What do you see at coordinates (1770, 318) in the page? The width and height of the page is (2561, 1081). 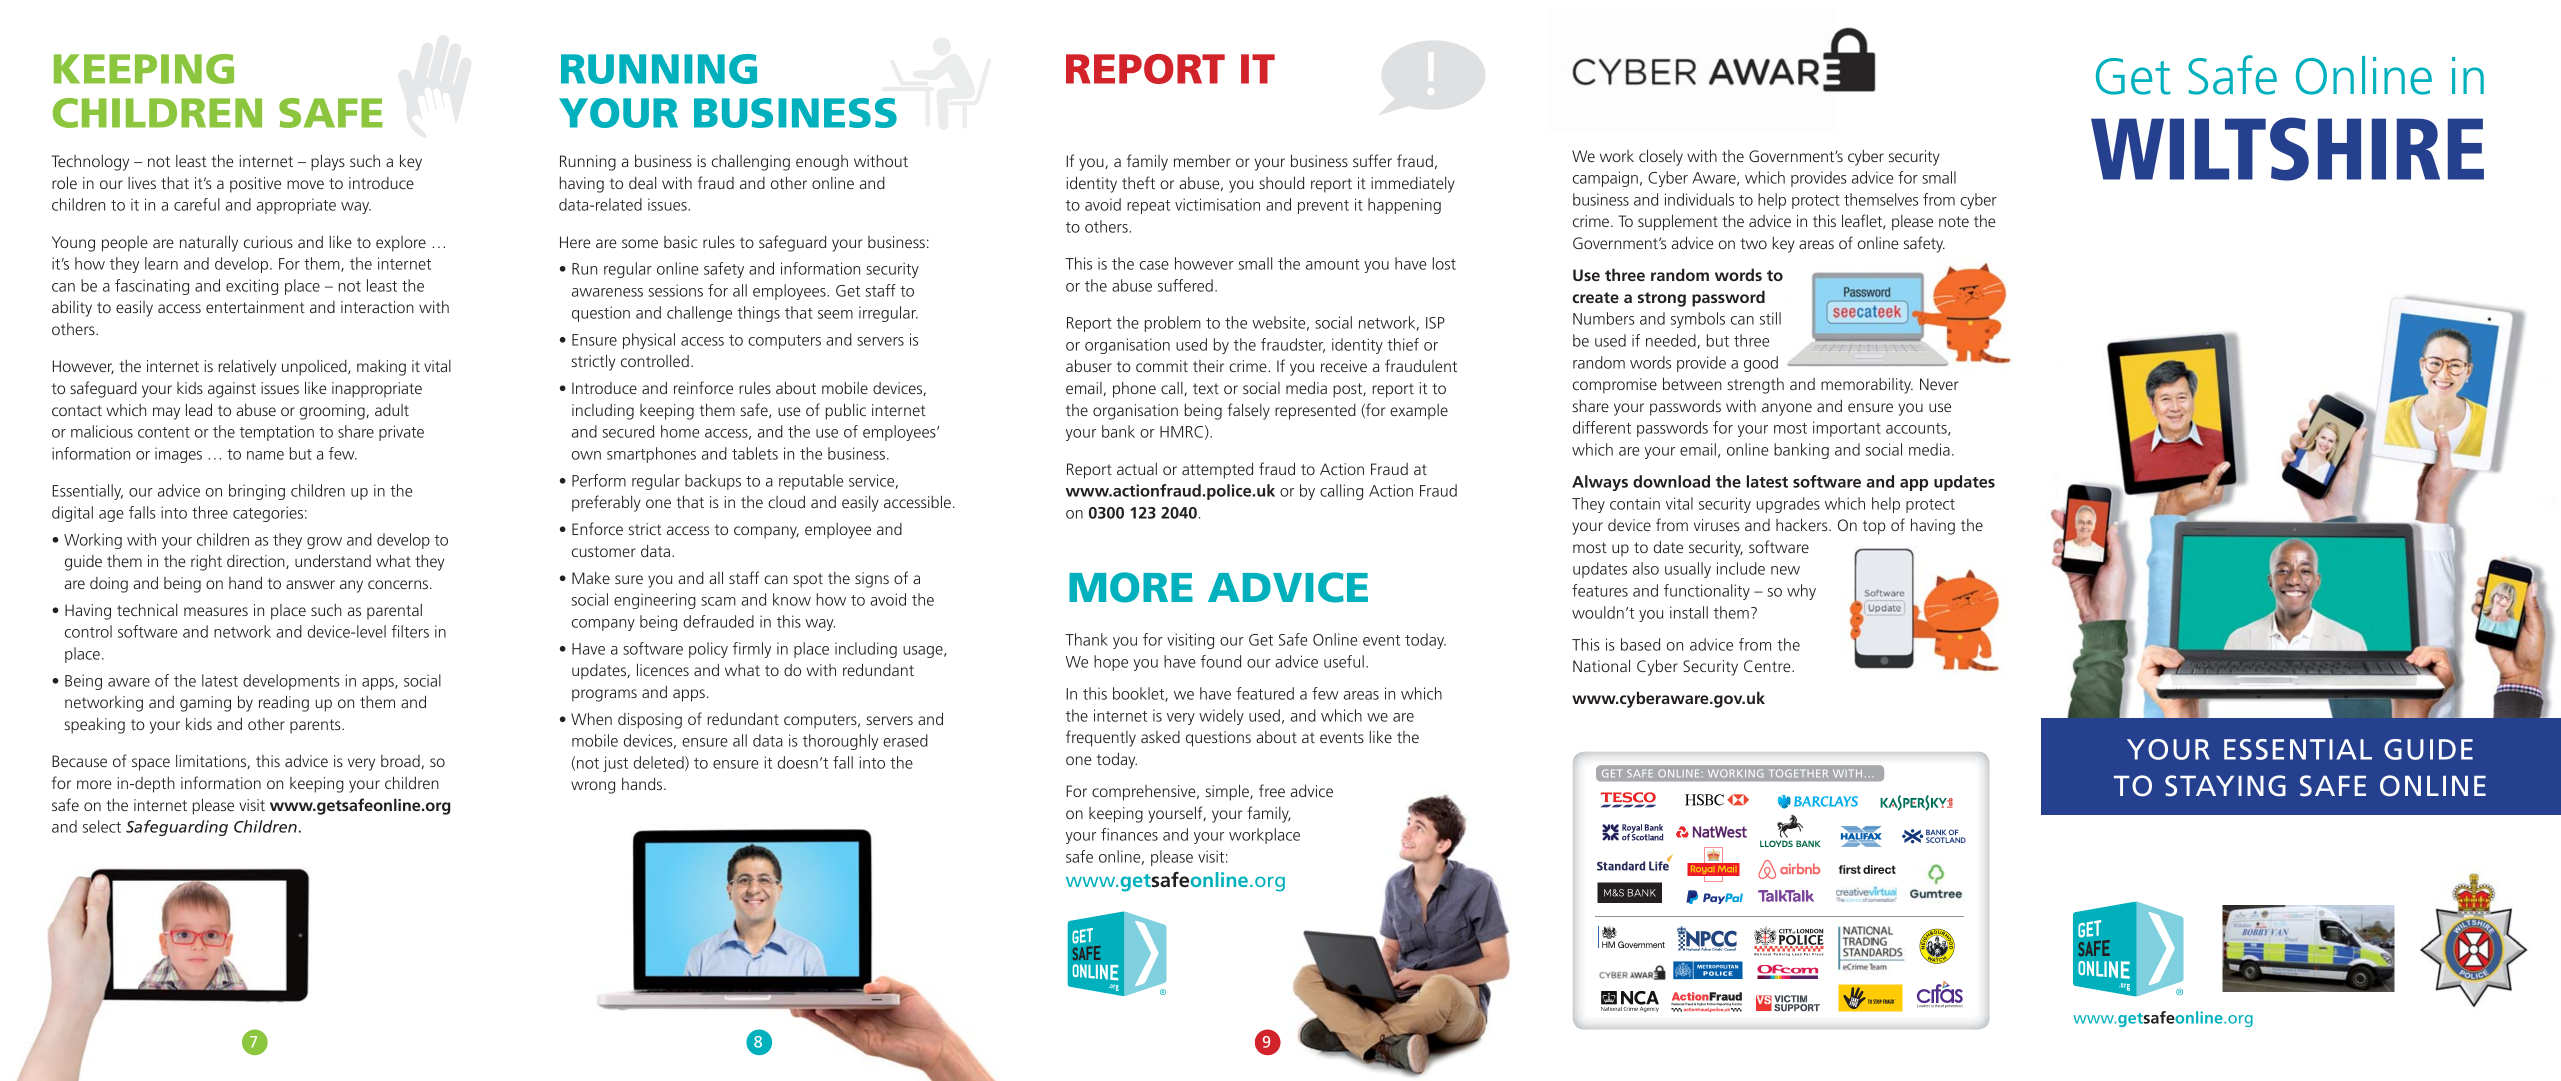 I see `still` at bounding box center [1770, 318].
